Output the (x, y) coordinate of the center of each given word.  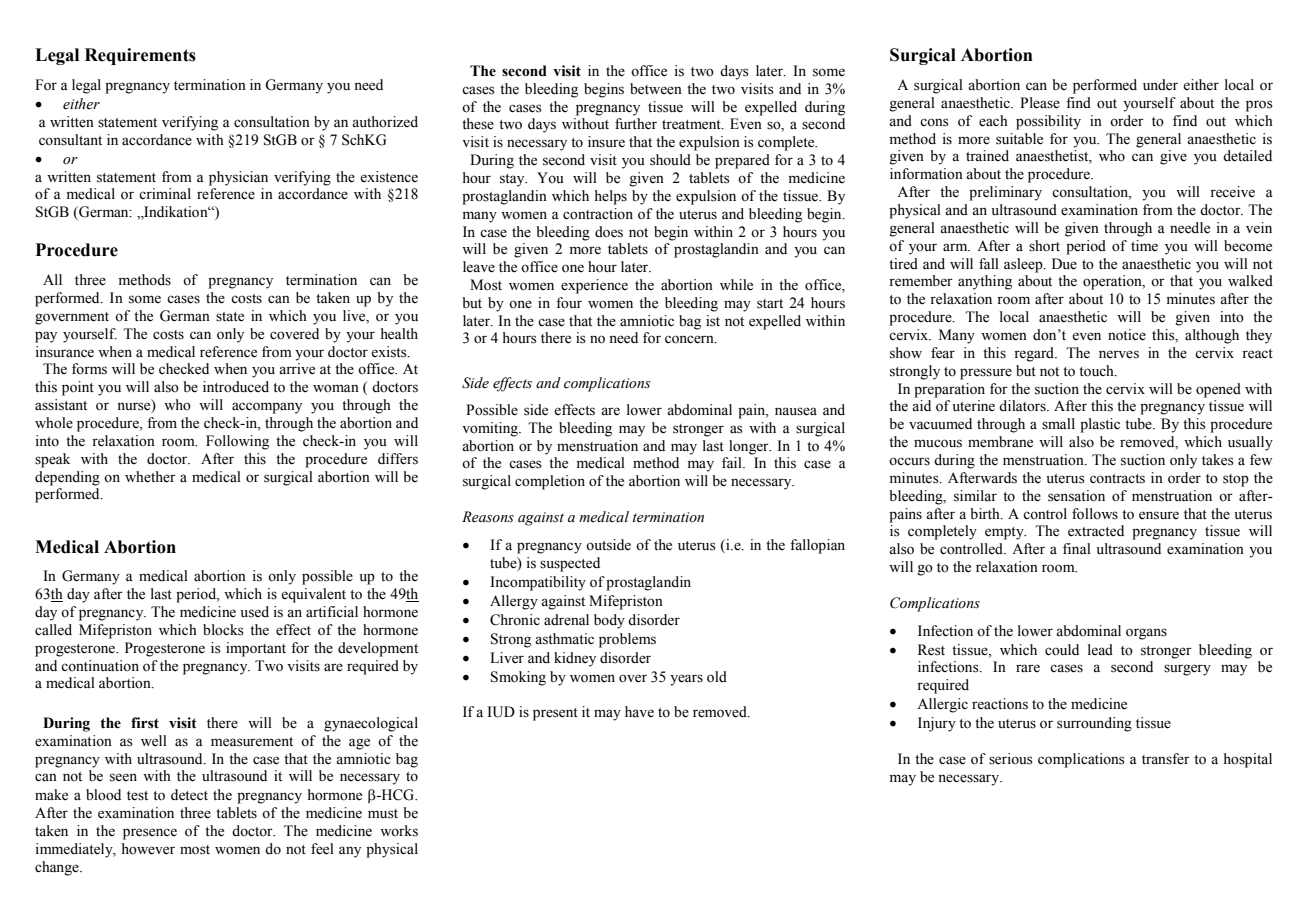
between (656, 89)
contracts (1117, 479)
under (1160, 85)
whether (150, 477)
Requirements (140, 56)
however (148, 849)
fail (733, 462)
